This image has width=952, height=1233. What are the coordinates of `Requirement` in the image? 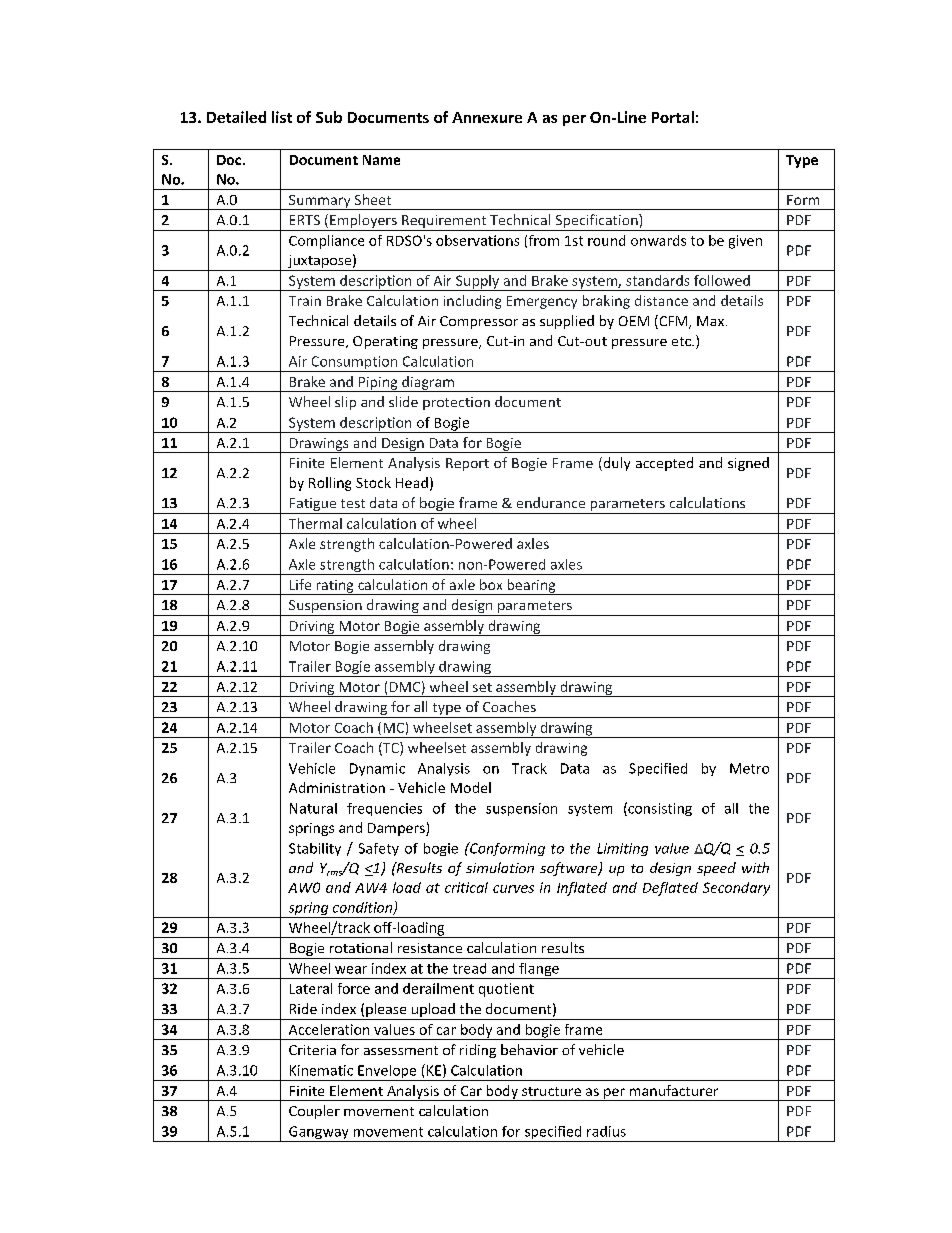 It's located at (444, 223).
